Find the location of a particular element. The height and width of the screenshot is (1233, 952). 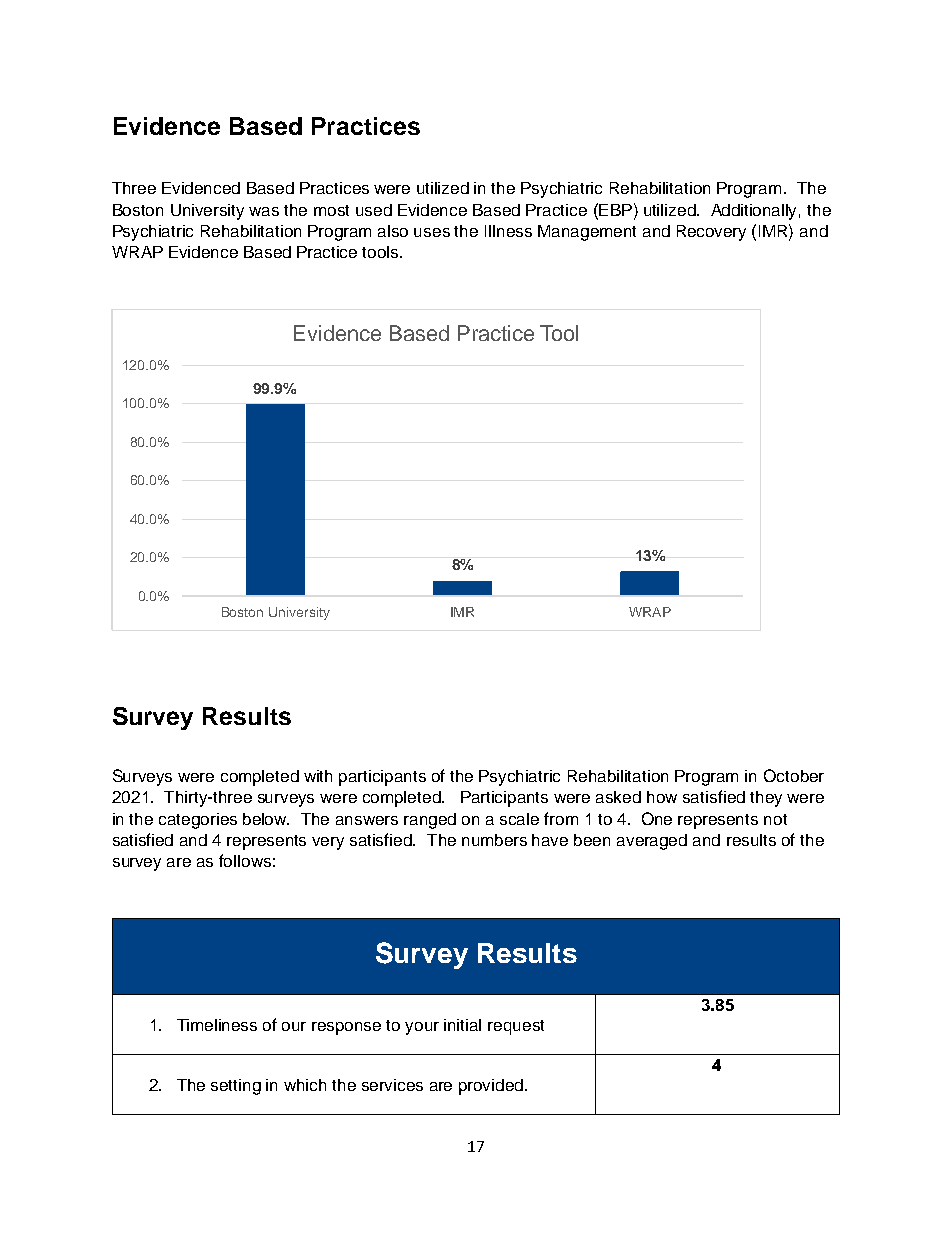

scale is located at coordinates (519, 819).
